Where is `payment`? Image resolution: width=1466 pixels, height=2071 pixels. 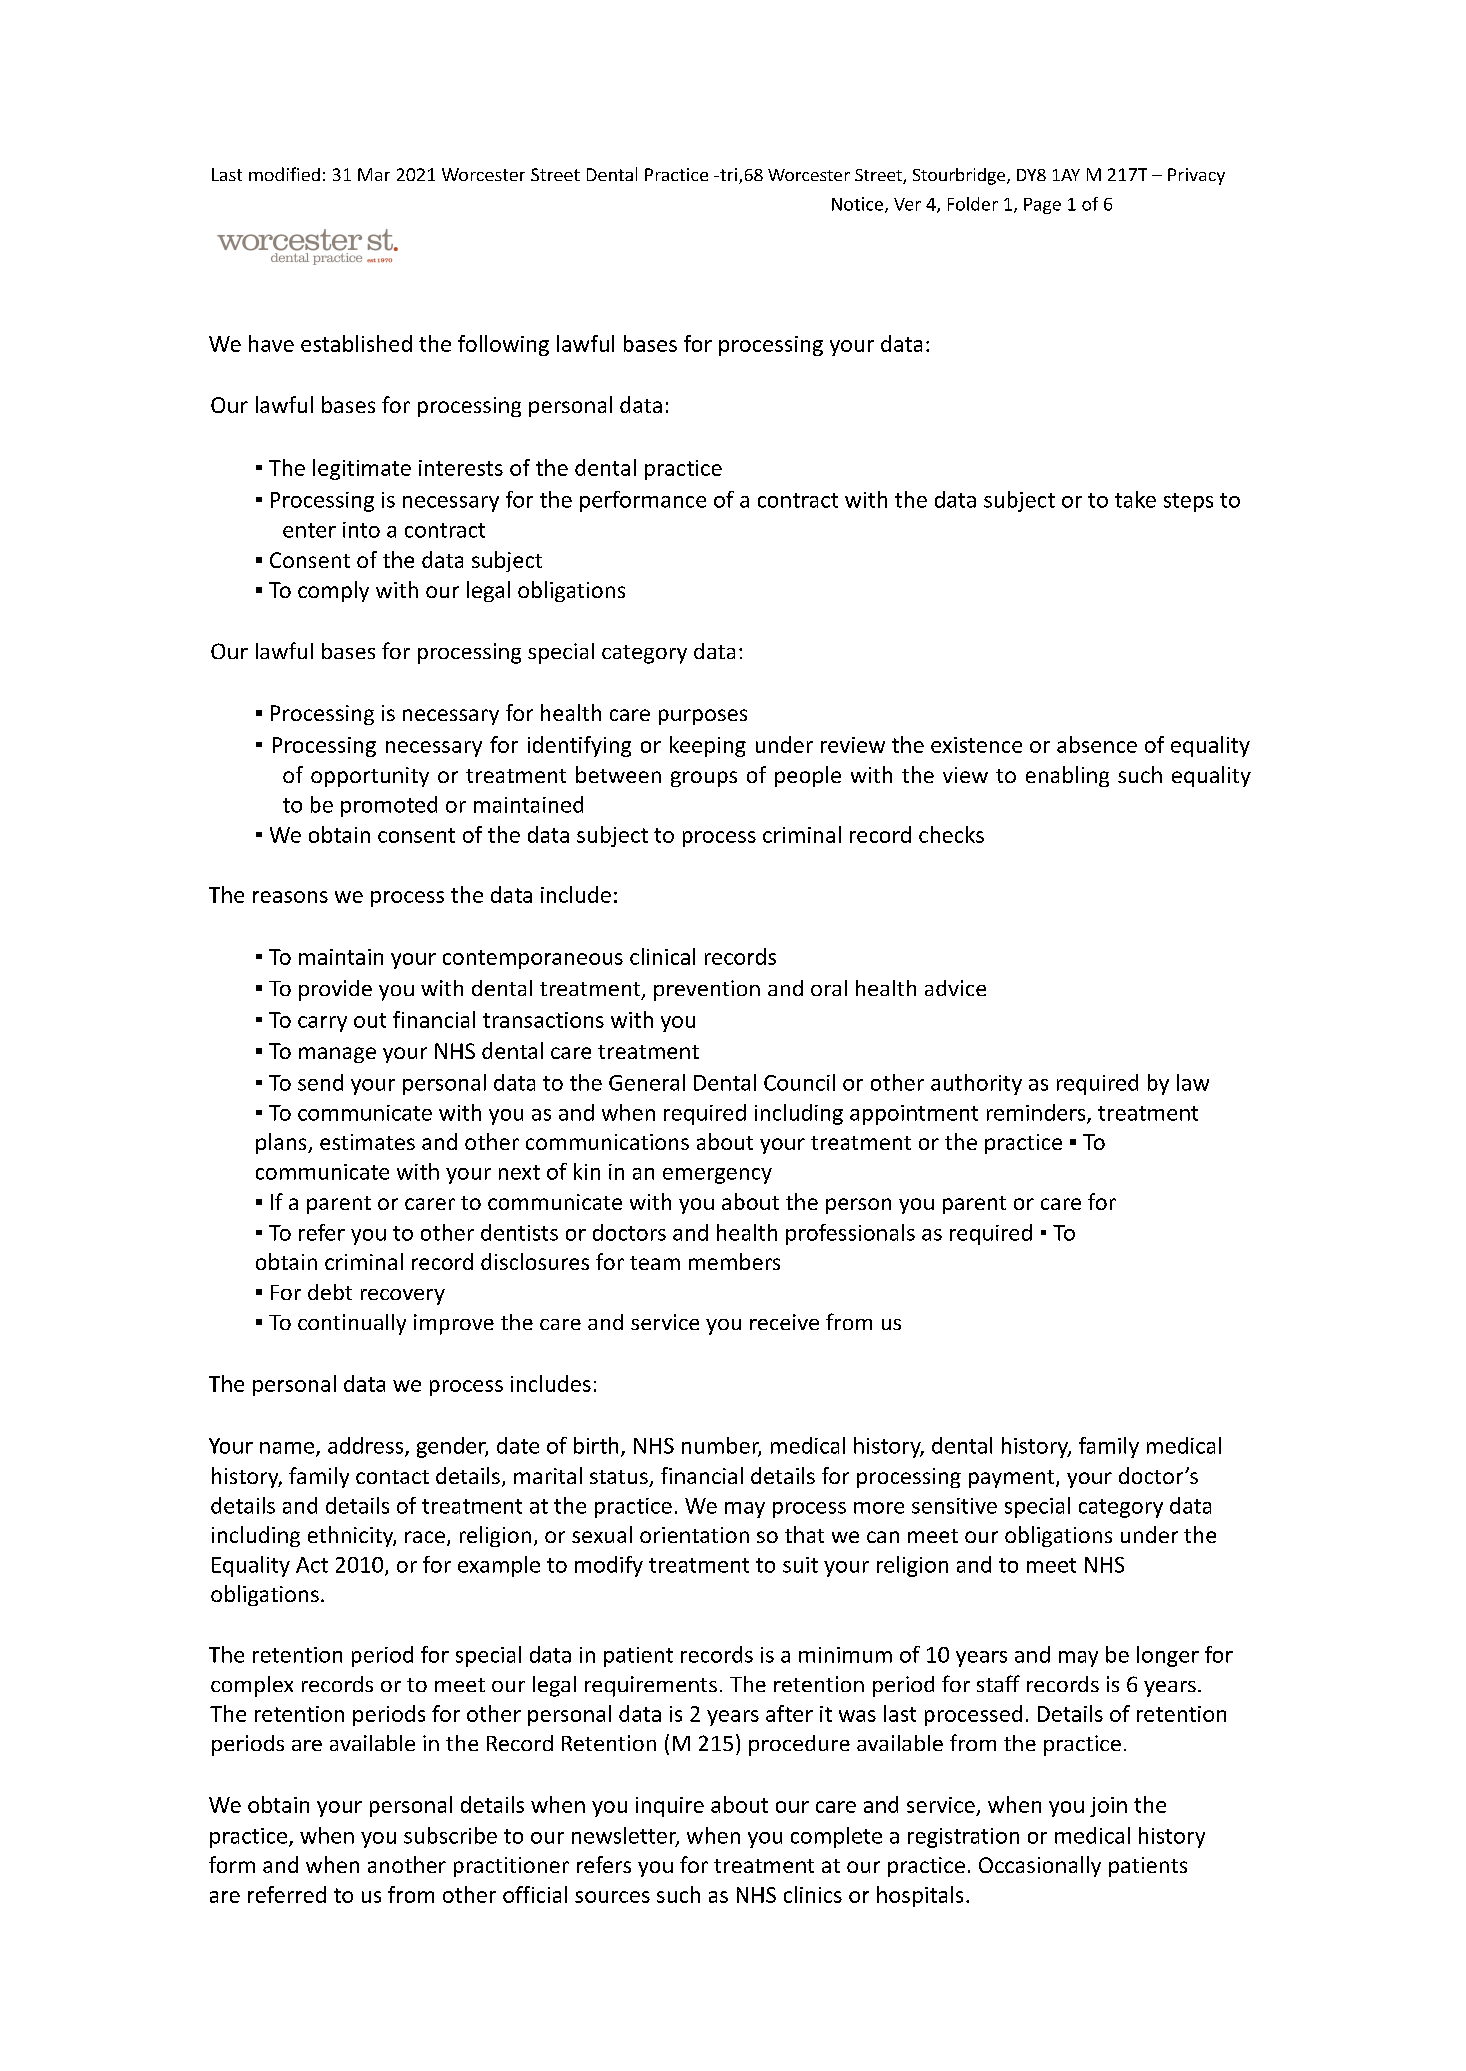
payment is located at coordinates (1013, 1479).
